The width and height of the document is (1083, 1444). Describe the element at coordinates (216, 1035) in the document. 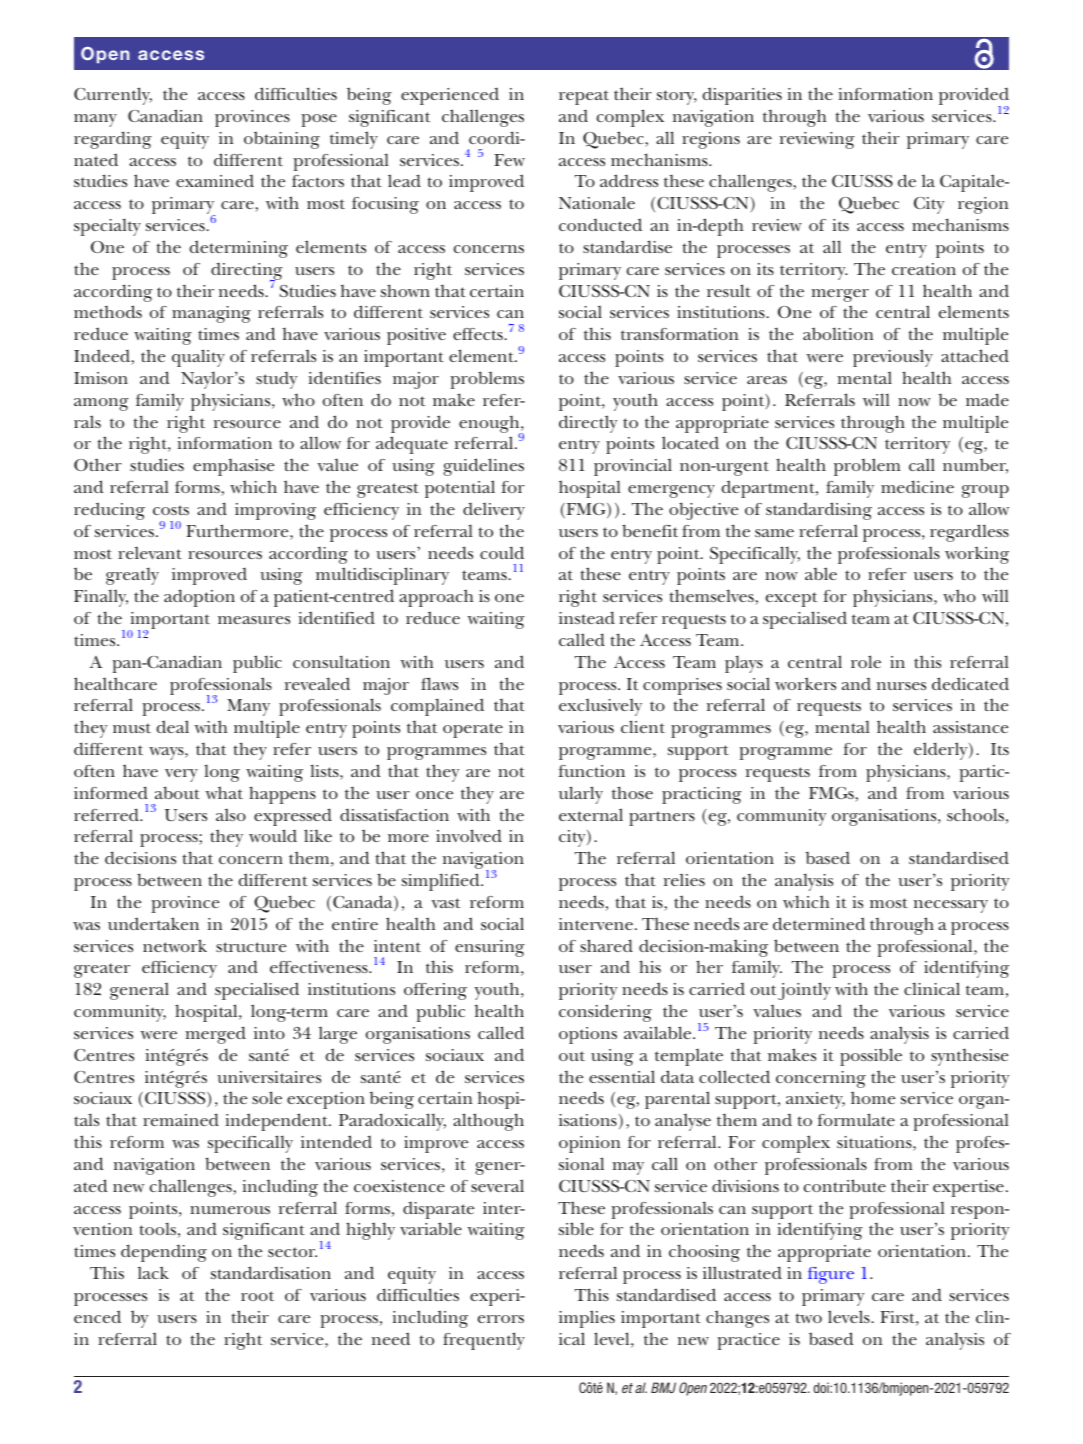

I see `merged` at that location.
